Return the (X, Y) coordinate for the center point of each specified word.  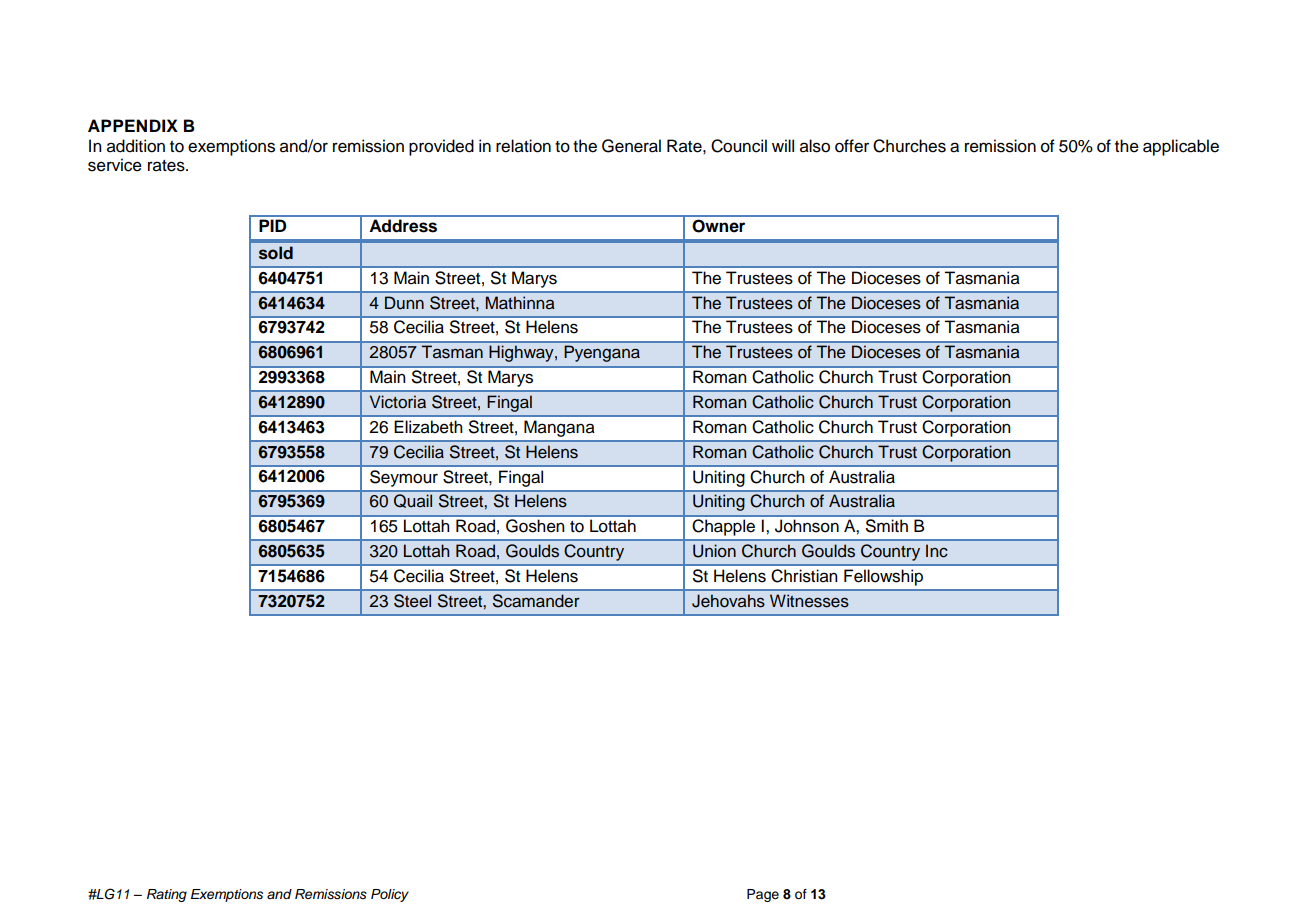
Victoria (398, 402)
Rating (167, 895)
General (631, 146)
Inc (937, 551)
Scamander (536, 601)
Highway (523, 354)
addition (136, 146)
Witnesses (809, 601)
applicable (1181, 147)
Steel (412, 601)
